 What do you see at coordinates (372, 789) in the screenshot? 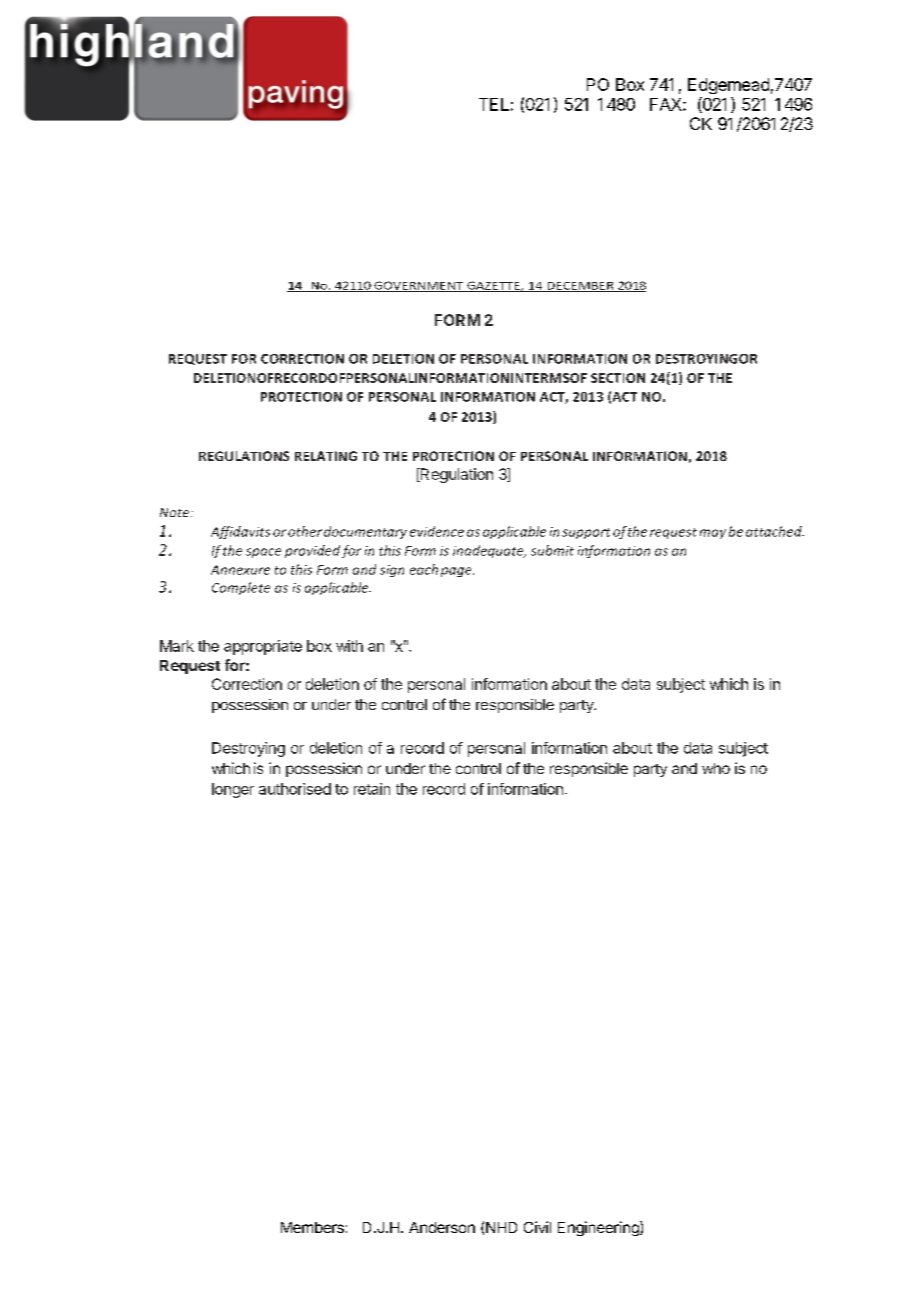
I see `retain` at bounding box center [372, 789].
